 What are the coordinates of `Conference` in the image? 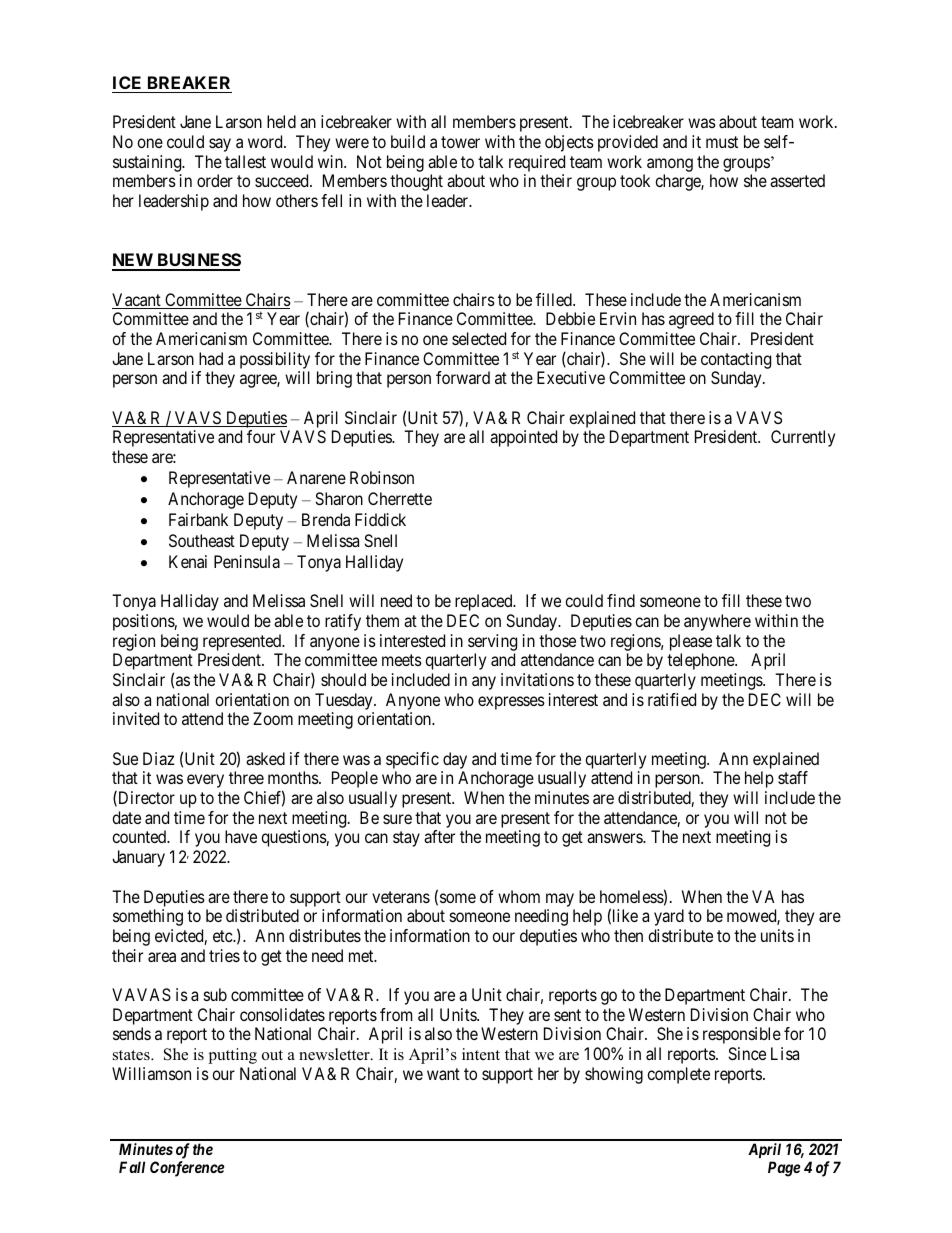 It's located at (187, 1169).
